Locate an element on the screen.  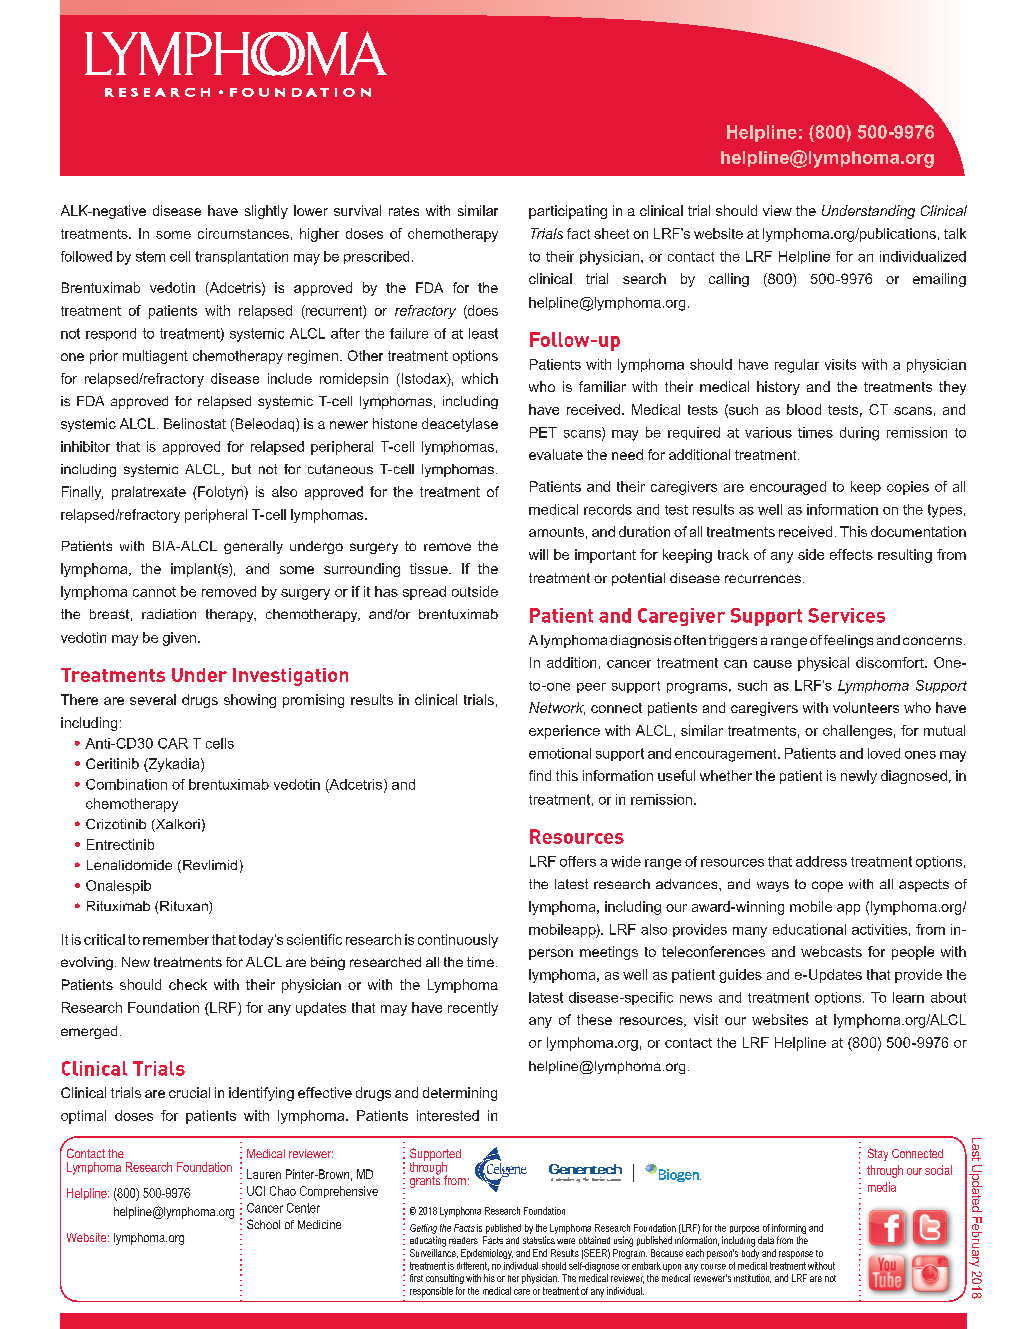
School is located at coordinates (263, 1224).
